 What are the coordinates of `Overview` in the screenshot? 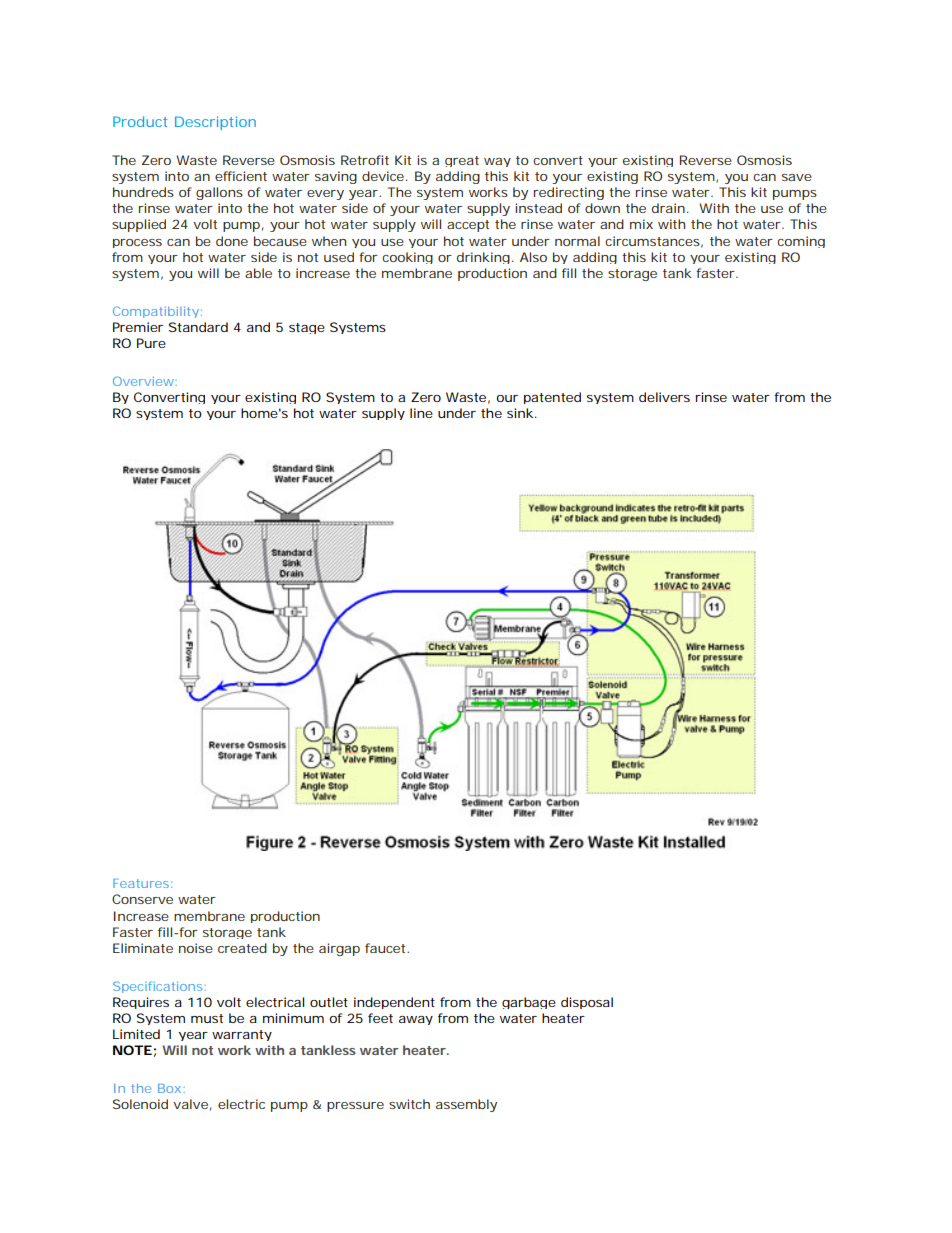 It's located at (143, 381).
